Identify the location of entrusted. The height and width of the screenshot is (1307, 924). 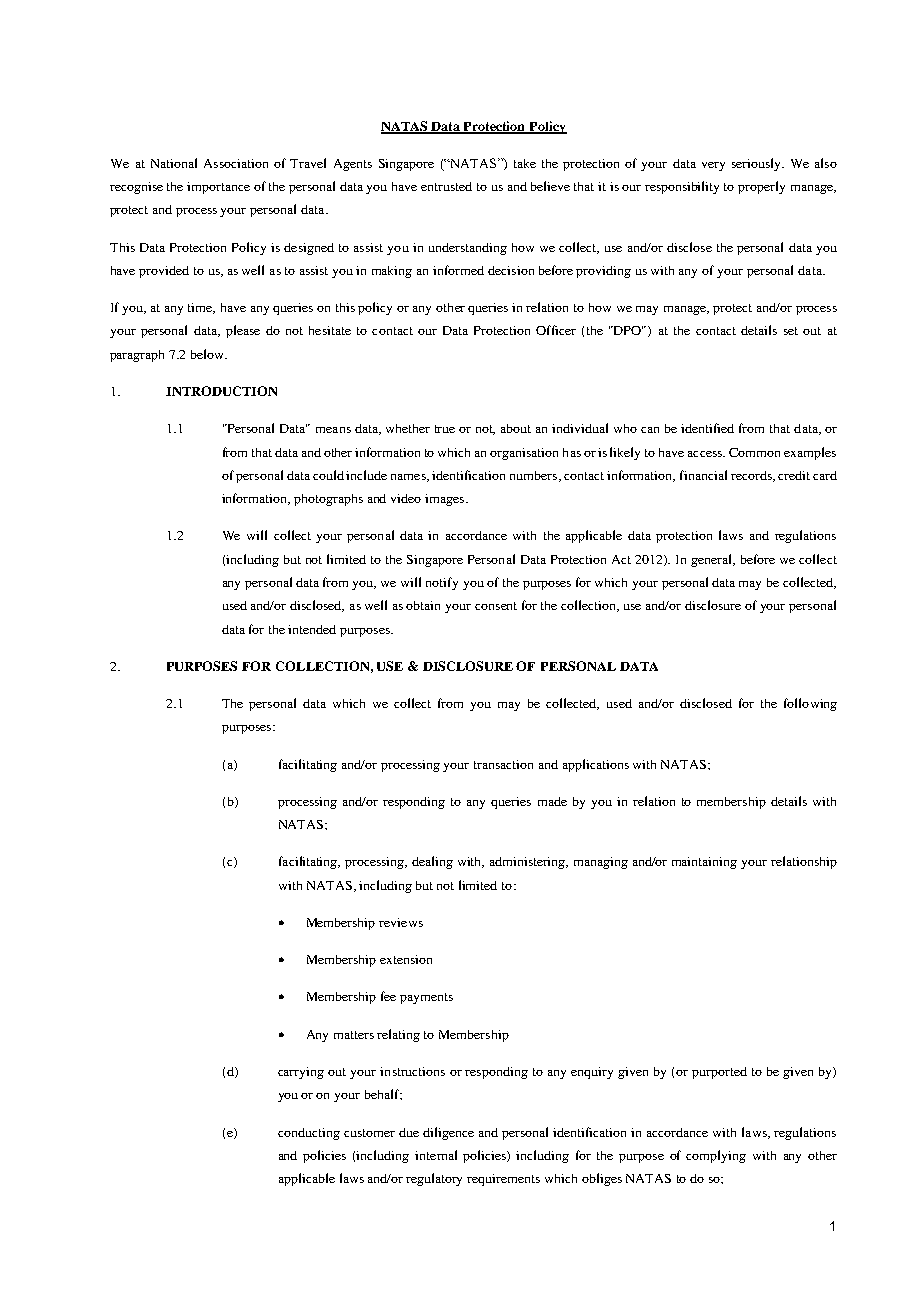
(446, 186).
